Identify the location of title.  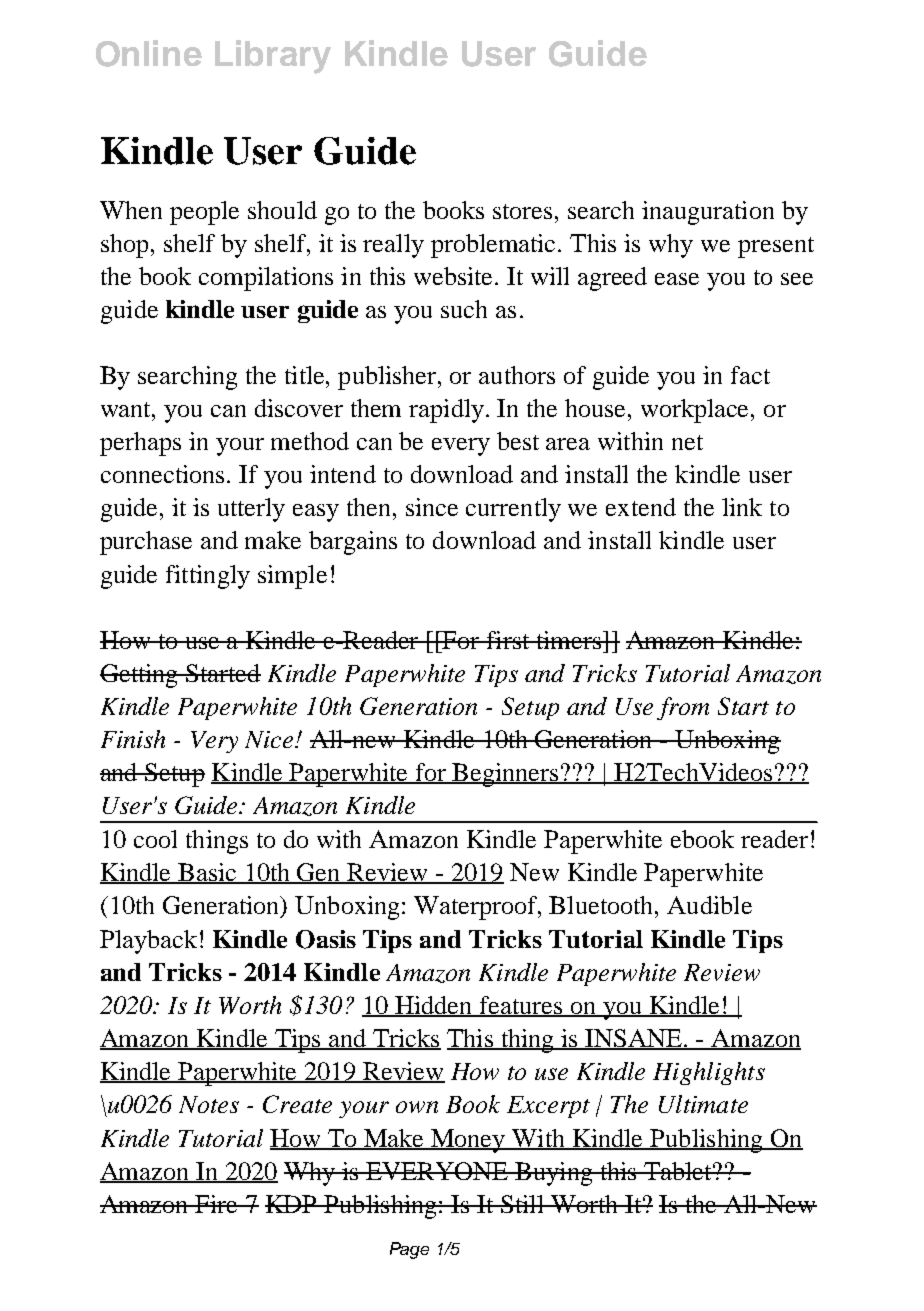
(306, 375).
